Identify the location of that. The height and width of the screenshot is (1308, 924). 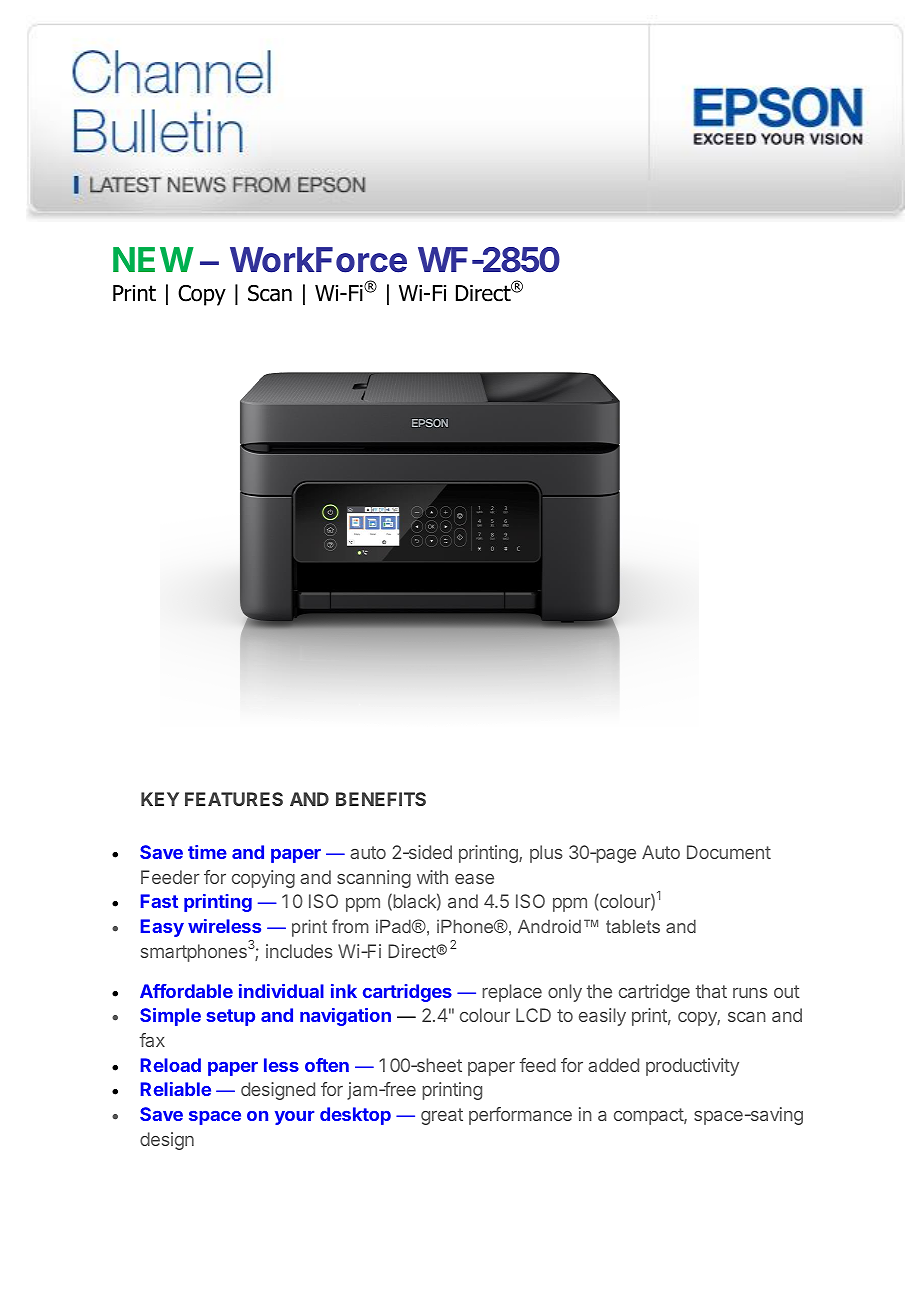
(711, 991).
